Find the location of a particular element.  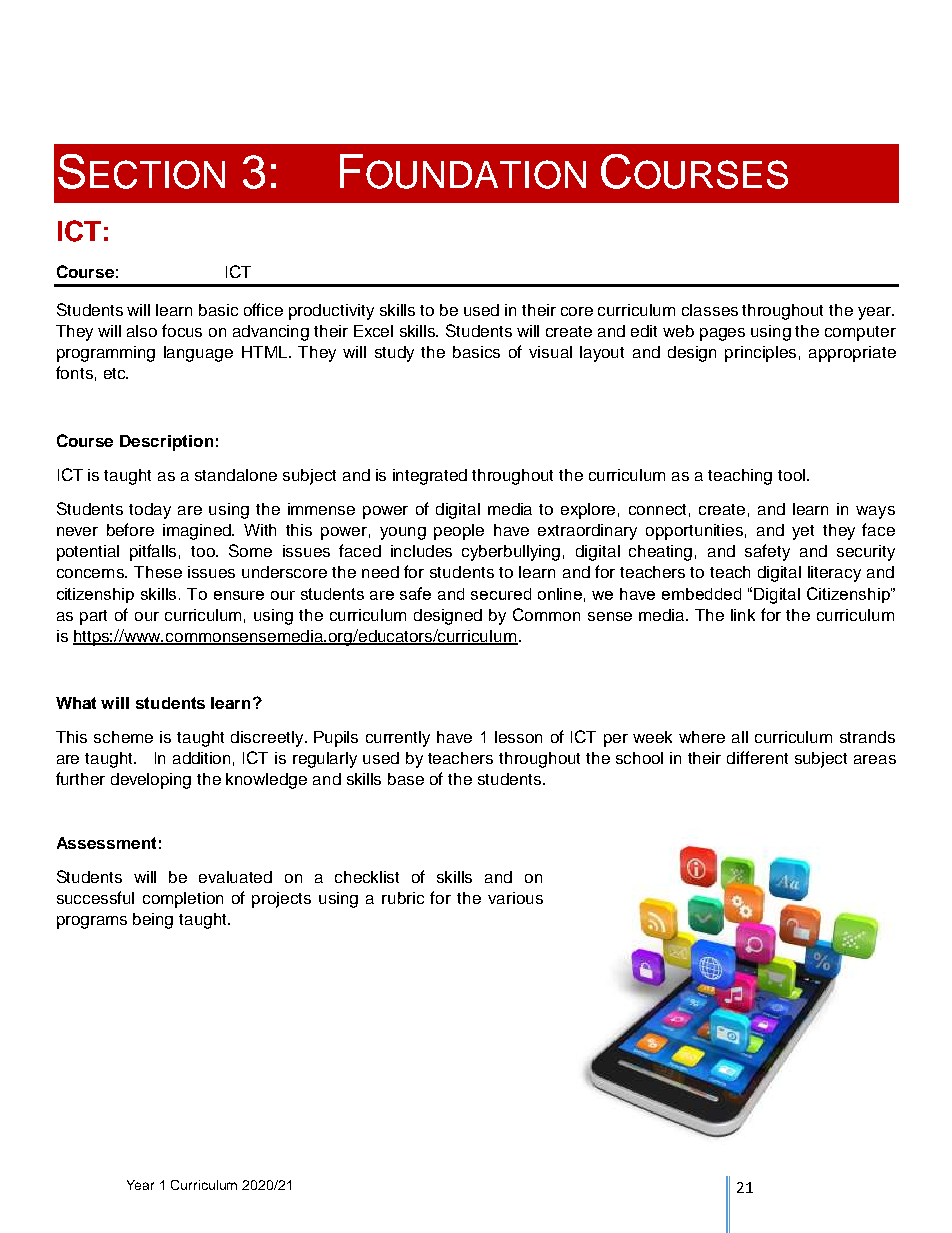

pages is located at coordinates (722, 334).
